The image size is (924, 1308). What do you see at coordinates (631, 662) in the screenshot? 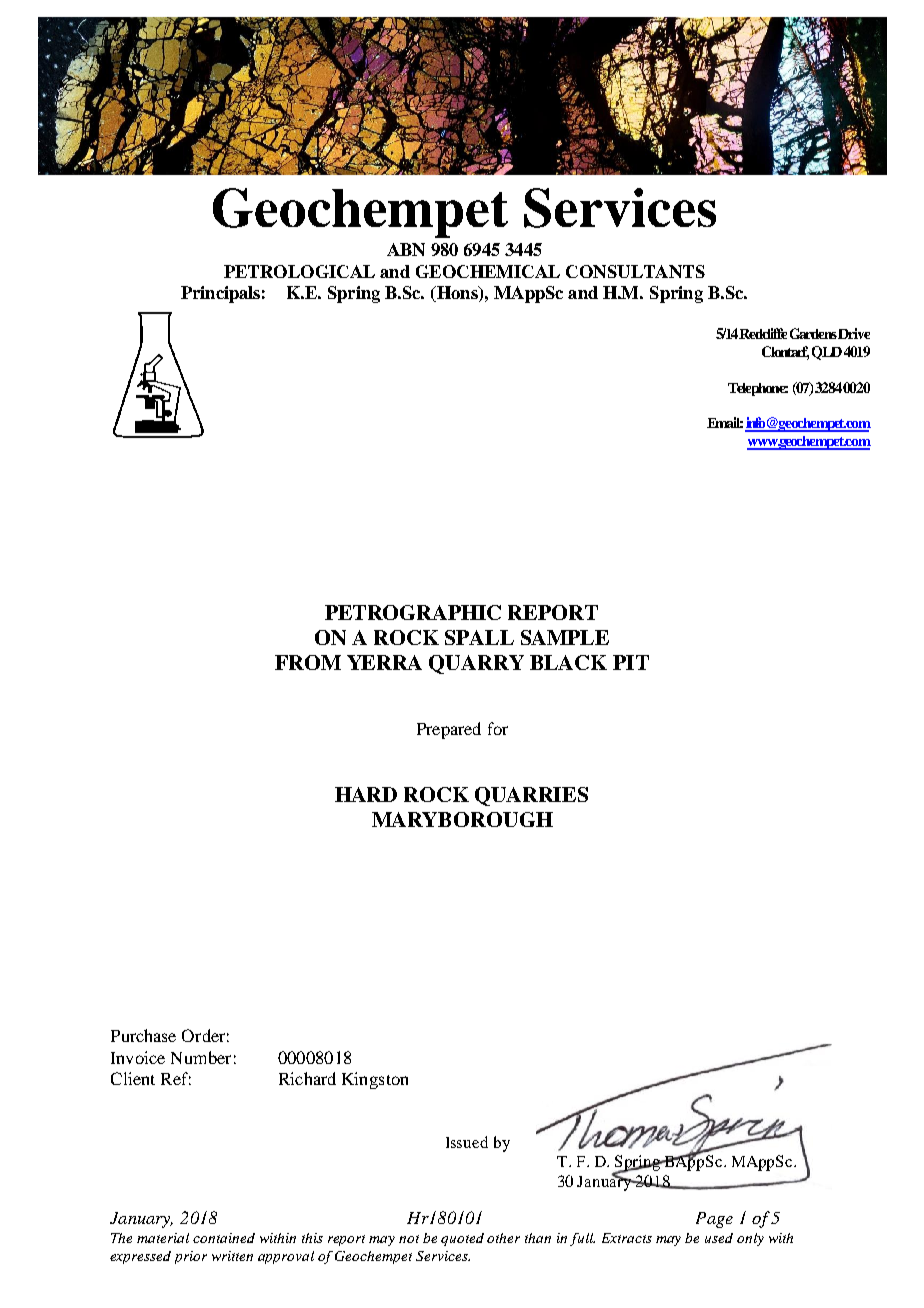
I see `PIT` at bounding box center [631, 662].
